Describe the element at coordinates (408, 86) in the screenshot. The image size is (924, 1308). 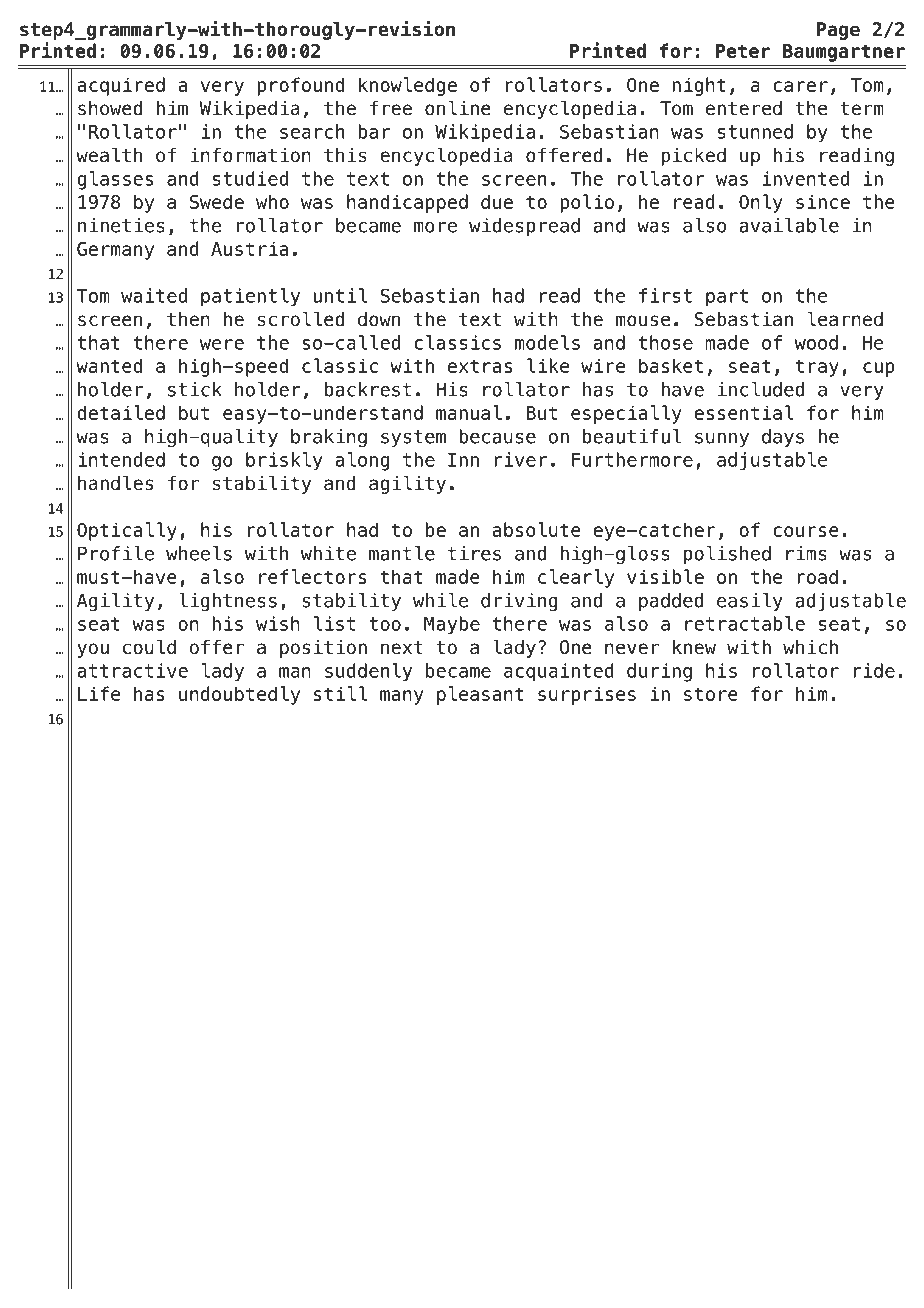
I see `knowledge` at that location.
